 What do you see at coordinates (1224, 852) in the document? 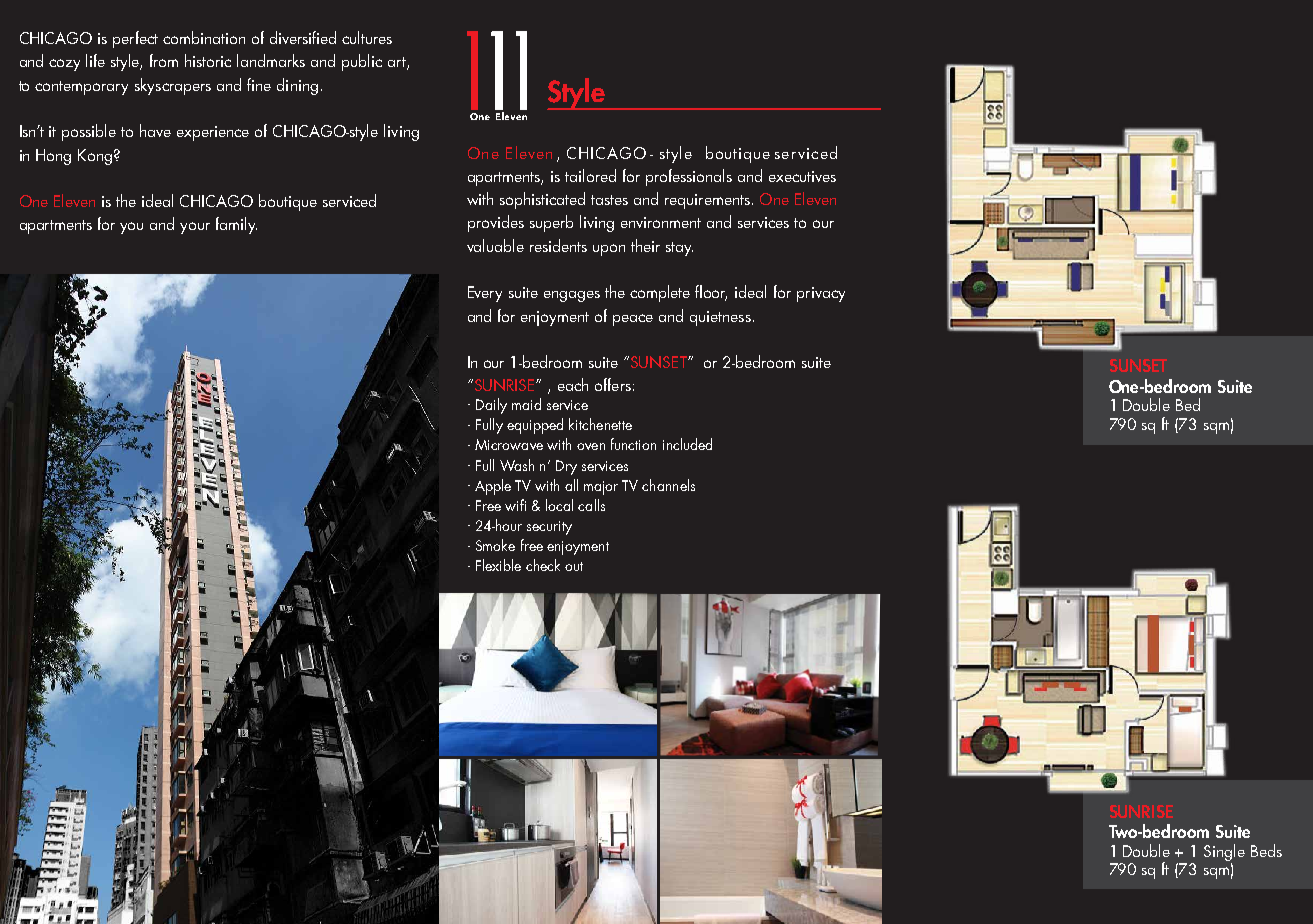
I see `Single` at bounding box center [1224, 852].
